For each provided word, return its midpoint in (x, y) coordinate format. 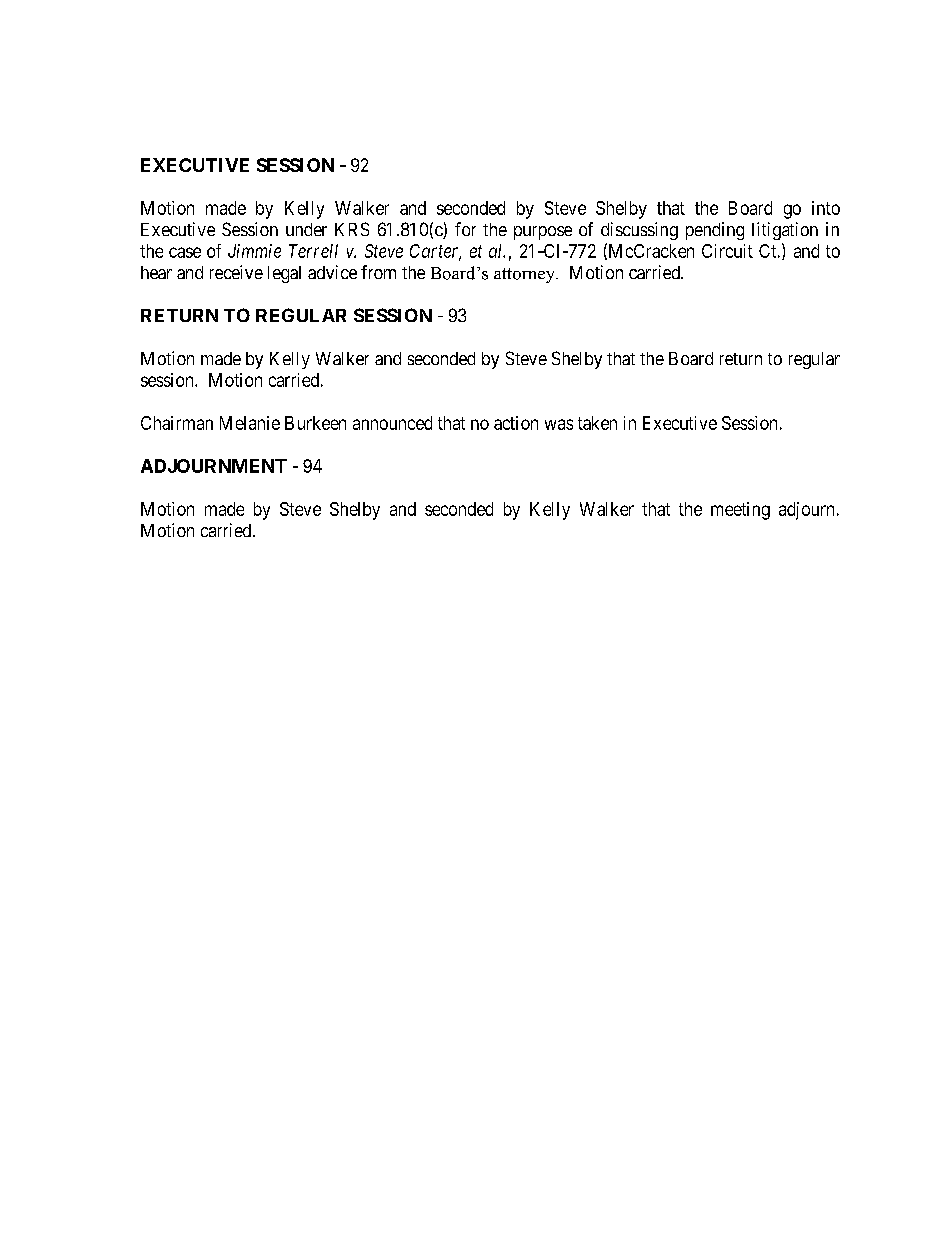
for (465, 229)
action (516, 423)
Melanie (250, 423)
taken (597, 423)
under (306, 229)
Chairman (177, 423)
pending (715, 231)
